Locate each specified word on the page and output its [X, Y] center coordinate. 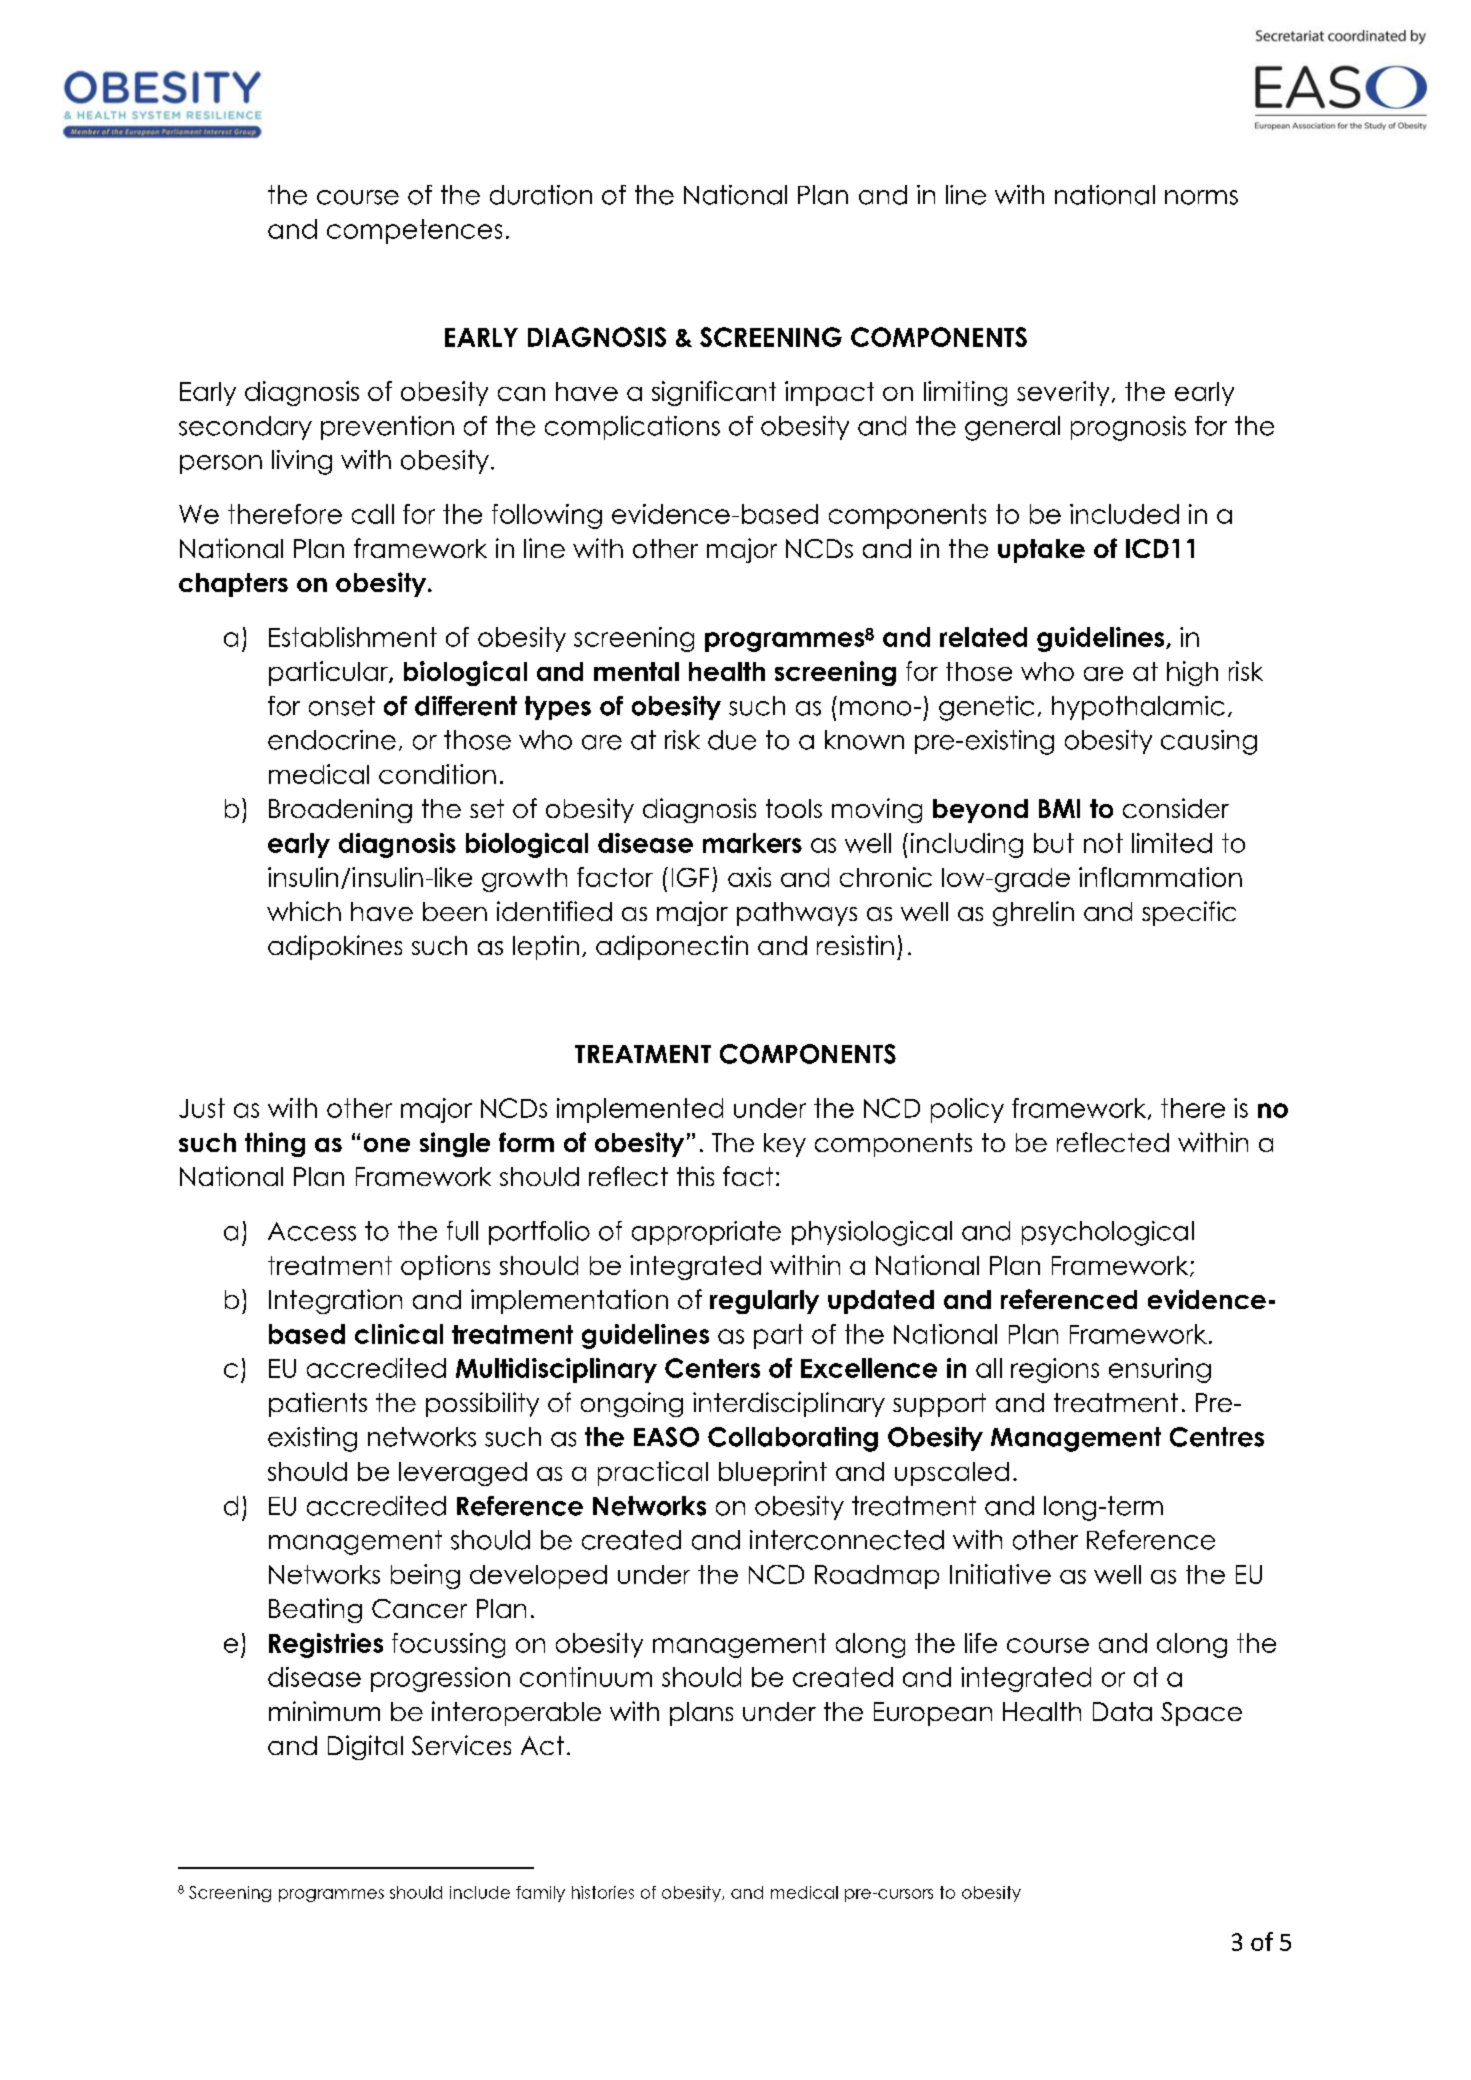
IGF [690, 877]
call [373, 514]
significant [714, 393]
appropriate [706, 1233]
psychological [1108, 1233]
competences [414, 231]
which [304, 911]
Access [312, 1231]
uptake [1041, 551]
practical [653, 1473]
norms [1201, 197]
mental [636, 671]
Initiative [1000, 1574]
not [1103, 843]
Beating [315, 1610]
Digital [365, 1747]
